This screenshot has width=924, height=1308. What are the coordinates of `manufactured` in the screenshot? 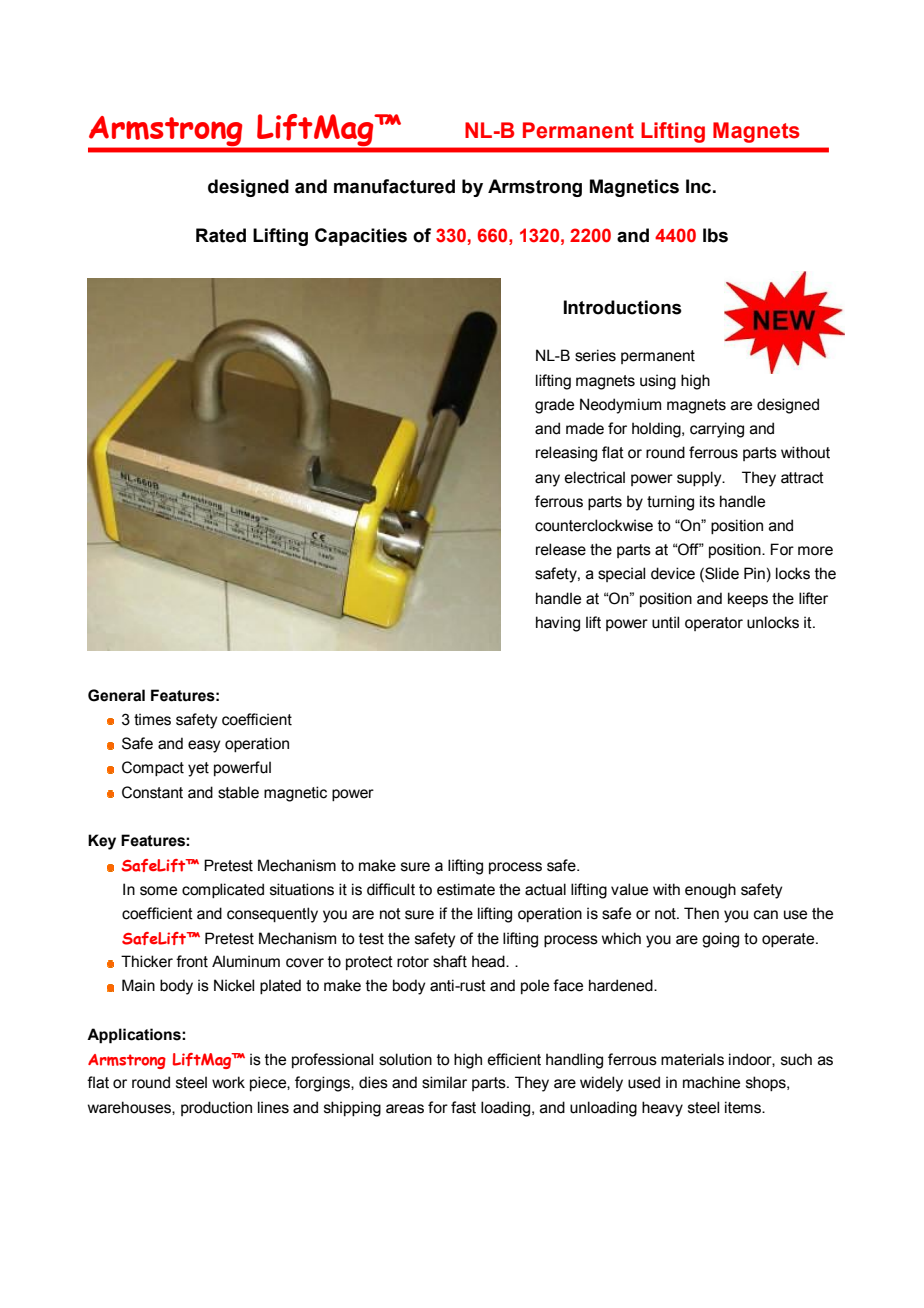 It's located at (394, 186).
